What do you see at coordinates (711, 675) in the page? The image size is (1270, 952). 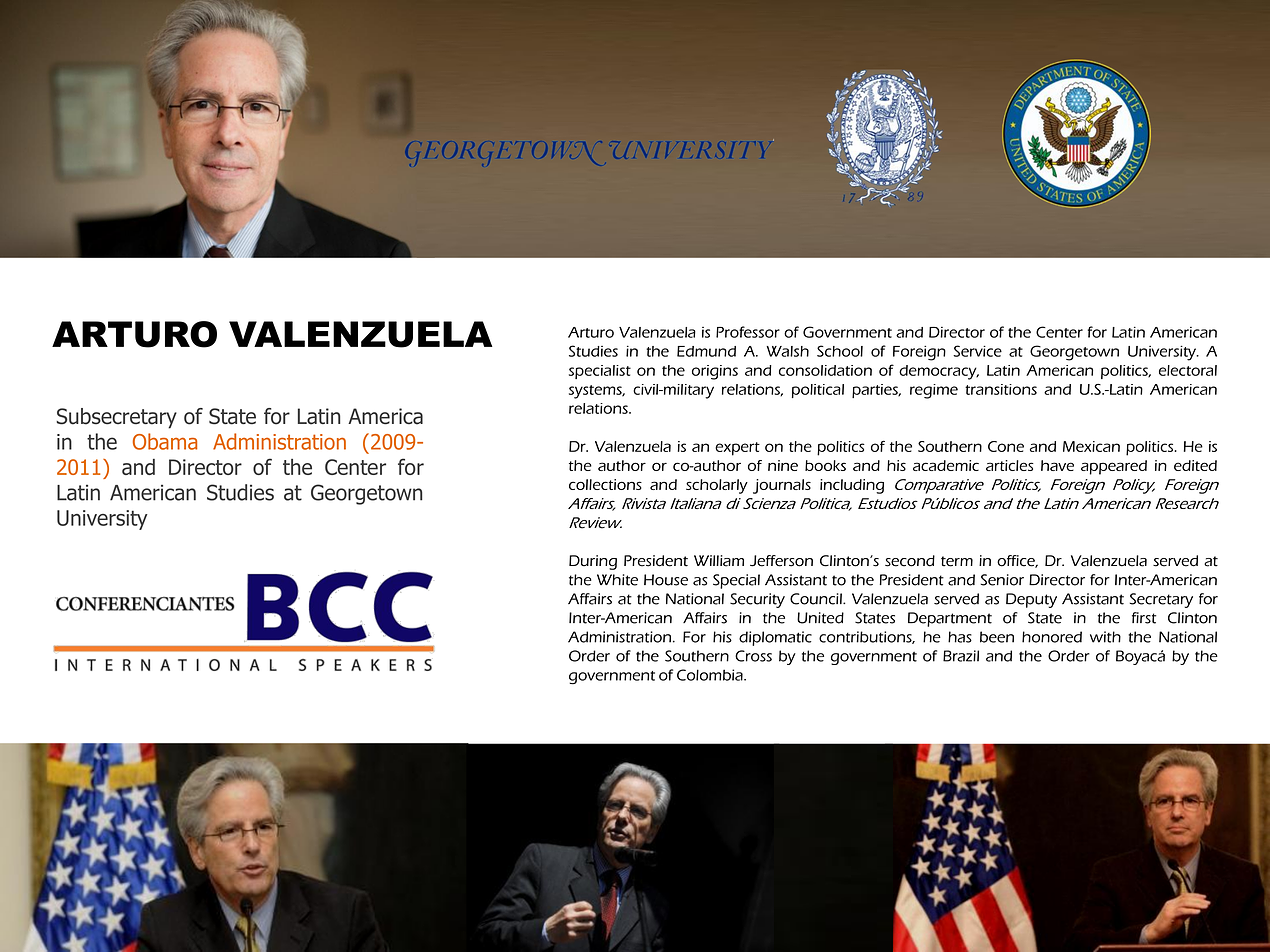 I see `Colombia` at bounding box center [711, 675].
